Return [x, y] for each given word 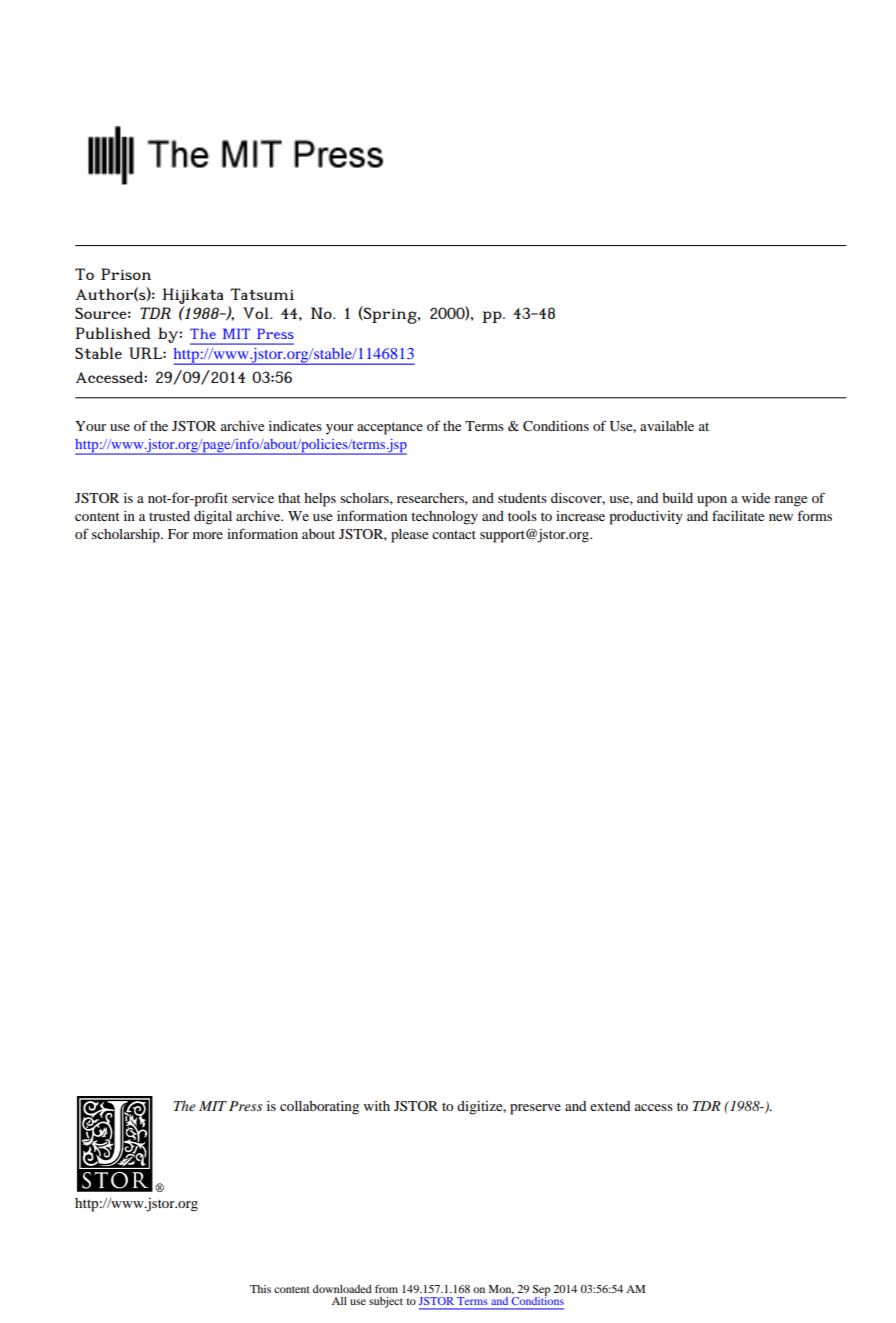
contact [454, 534]
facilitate [738, 515]
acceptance [390, 428]
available [667, 426]
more [208, 535]
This [260, 1289]
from [386, 1289]
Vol [257, 313]
